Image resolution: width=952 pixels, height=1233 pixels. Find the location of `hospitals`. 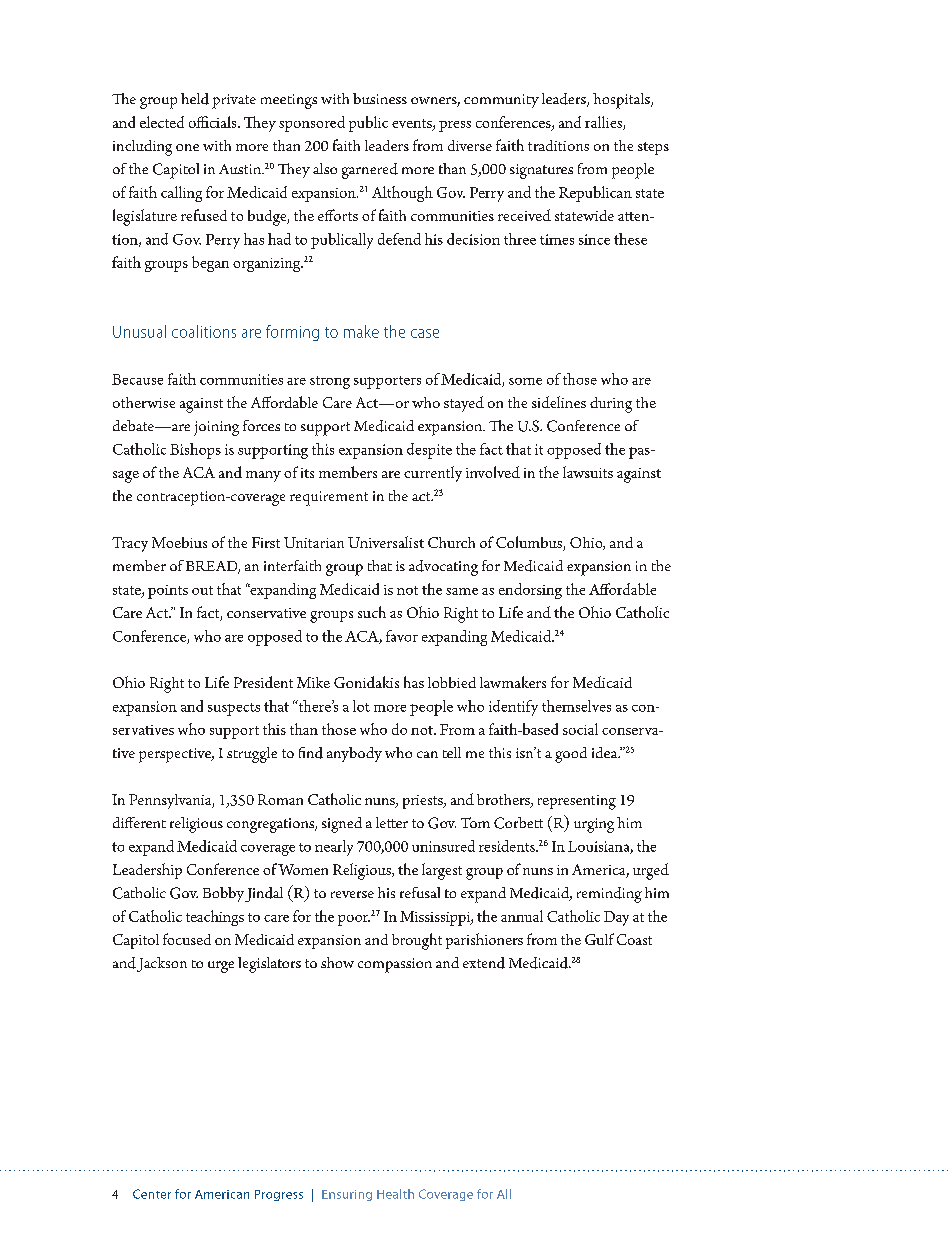

hospitals is located at coordinates (622, 101).
